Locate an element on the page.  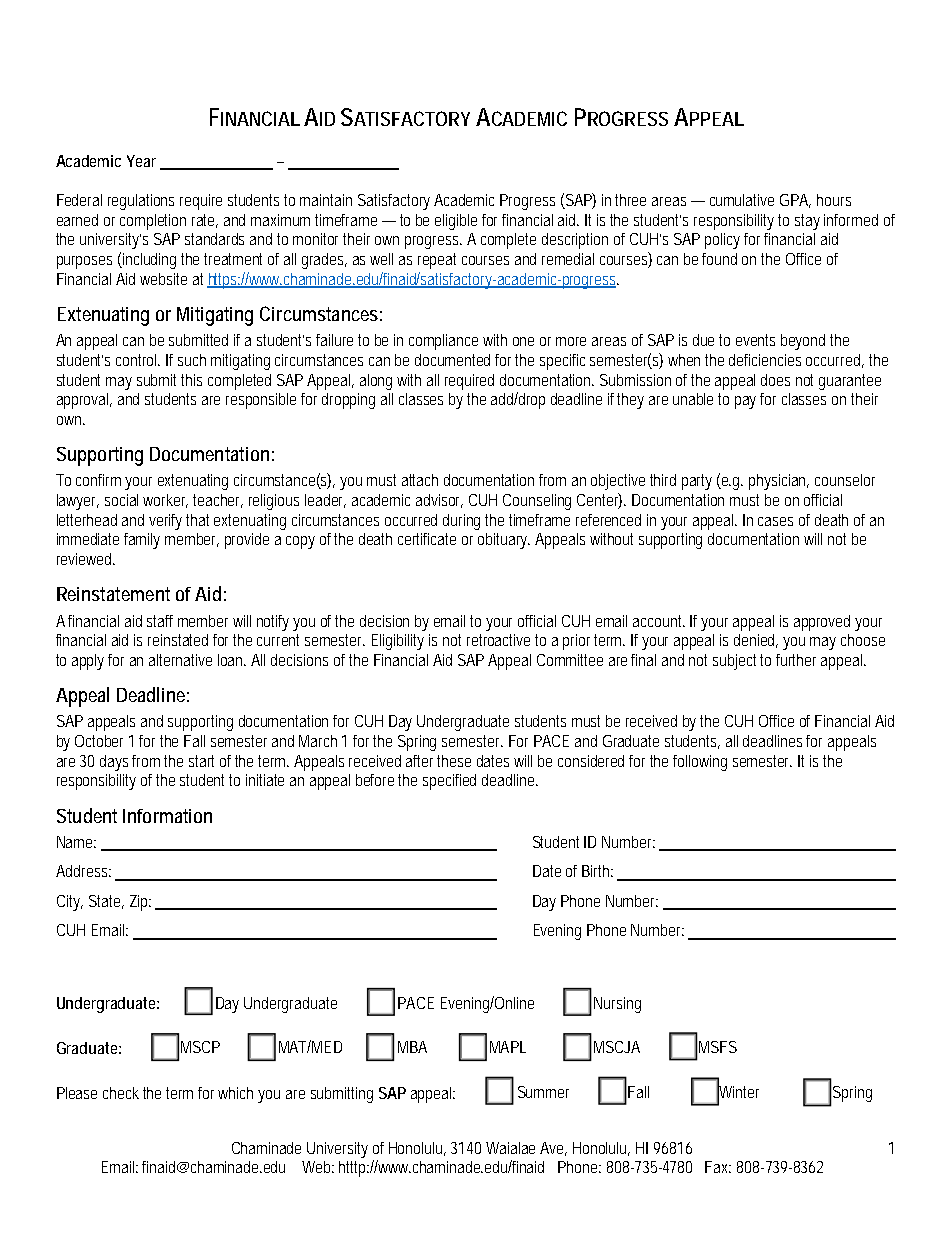
Ave is located at coordinates (553, 1149).
